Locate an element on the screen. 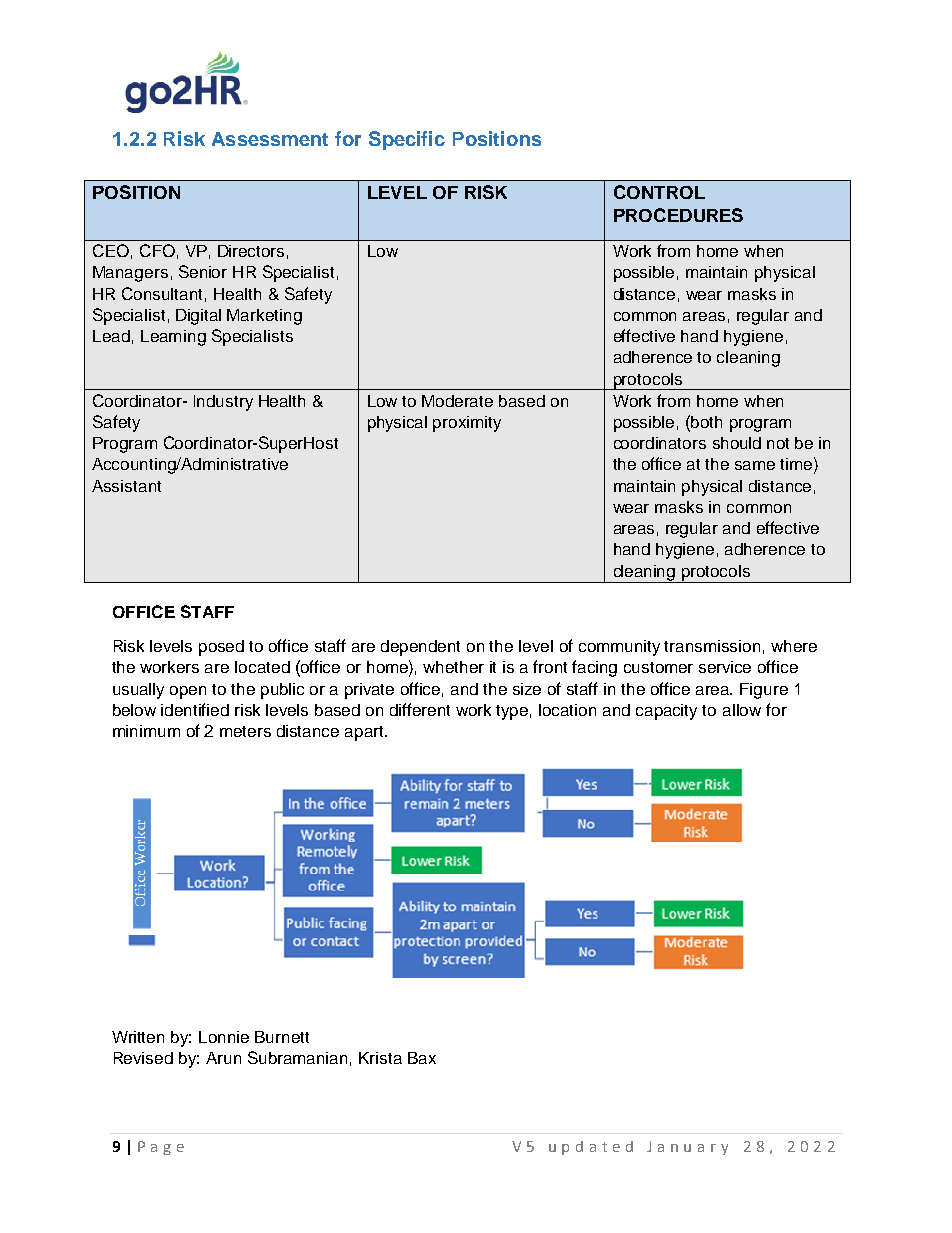 The width and height of the screenshot is (952, 1233). Krista is located at coordinates (380, 1058).
